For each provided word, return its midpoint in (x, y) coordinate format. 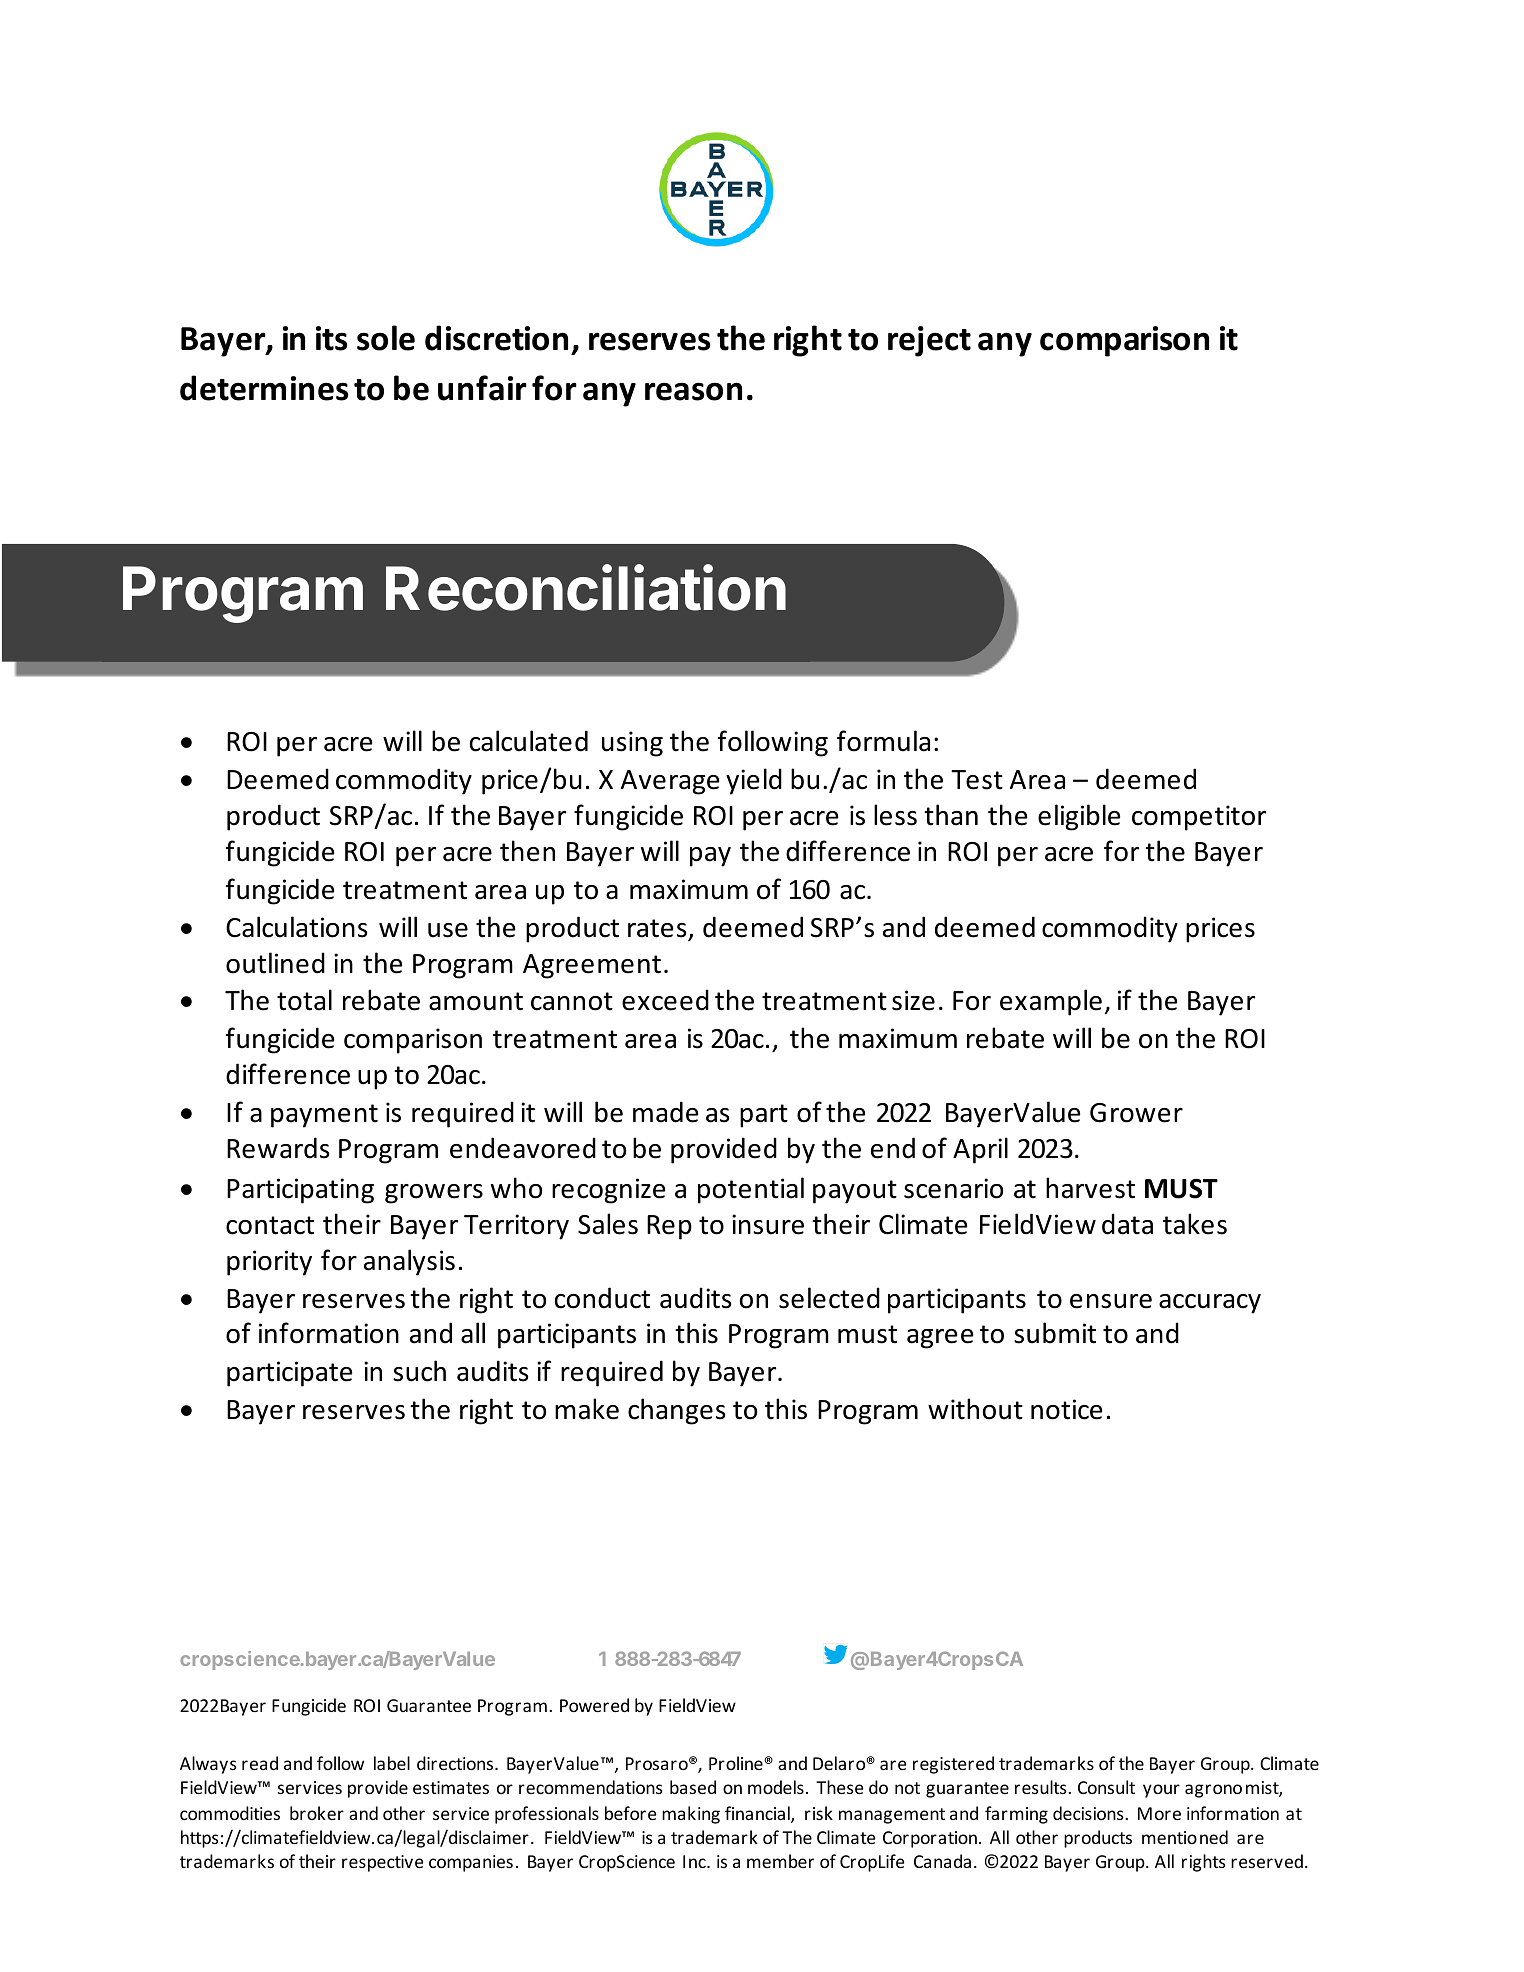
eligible (1079, 817)
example (1051, 1002)
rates (658, 929)
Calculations (296, 927)
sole (386, 338)
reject (929, 341)
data (1127, 1224)
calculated (529, 741)
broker (317, 1813)
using (632, 744)
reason (693, 391)
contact (270, 1225)
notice (1066, 1409)
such (419, 1371)
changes (676, 1411)
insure (768, 1224)
